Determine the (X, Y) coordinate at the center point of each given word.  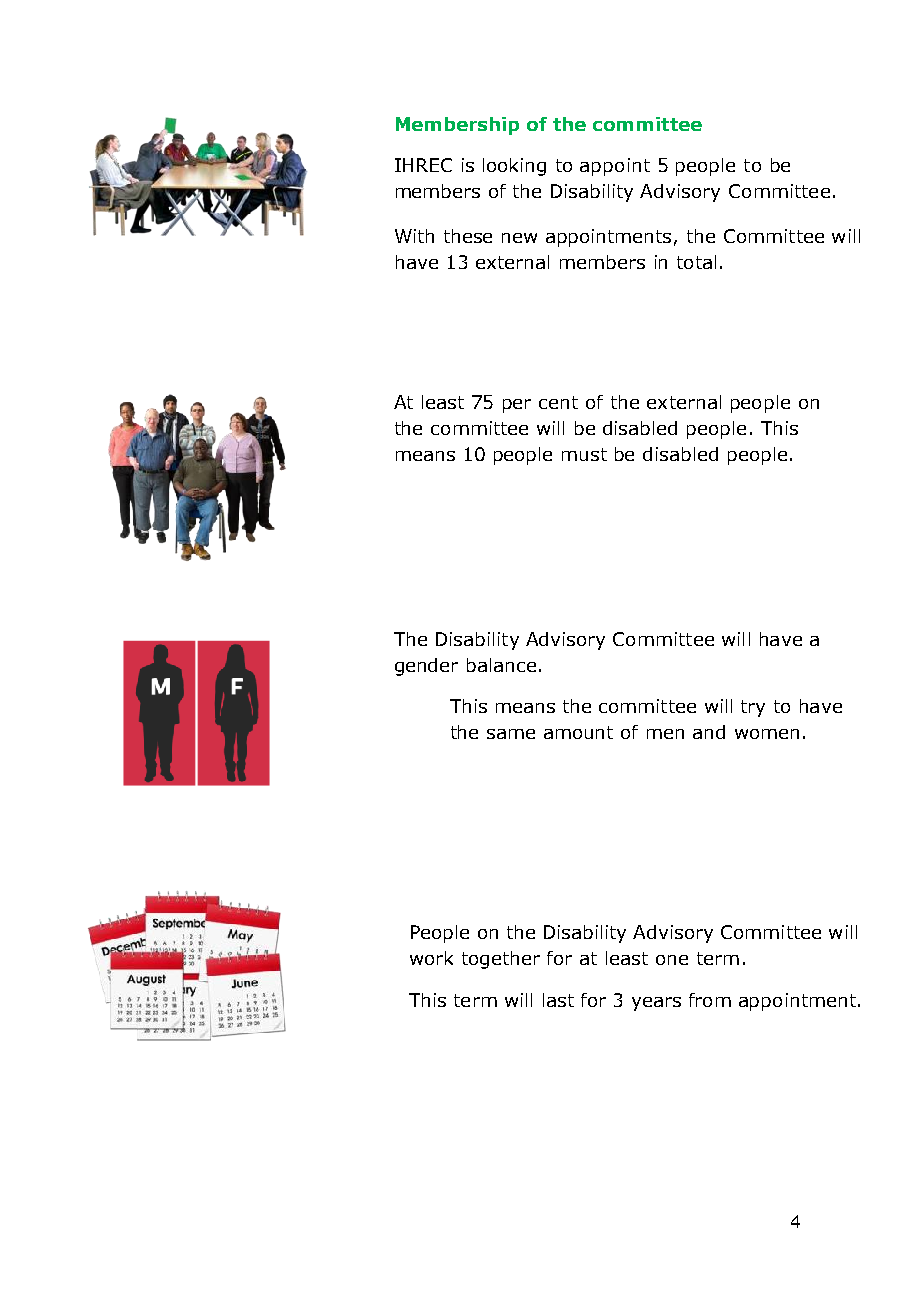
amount (578, 732)
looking (514, 167)
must (584, 454)
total (696, 262)
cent (558, 402)
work (431, 958)
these (468, 236)
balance (501, 665)
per (517, 406)
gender (426, 667)
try (753, 708)
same (511, 734)
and (709, 732)
